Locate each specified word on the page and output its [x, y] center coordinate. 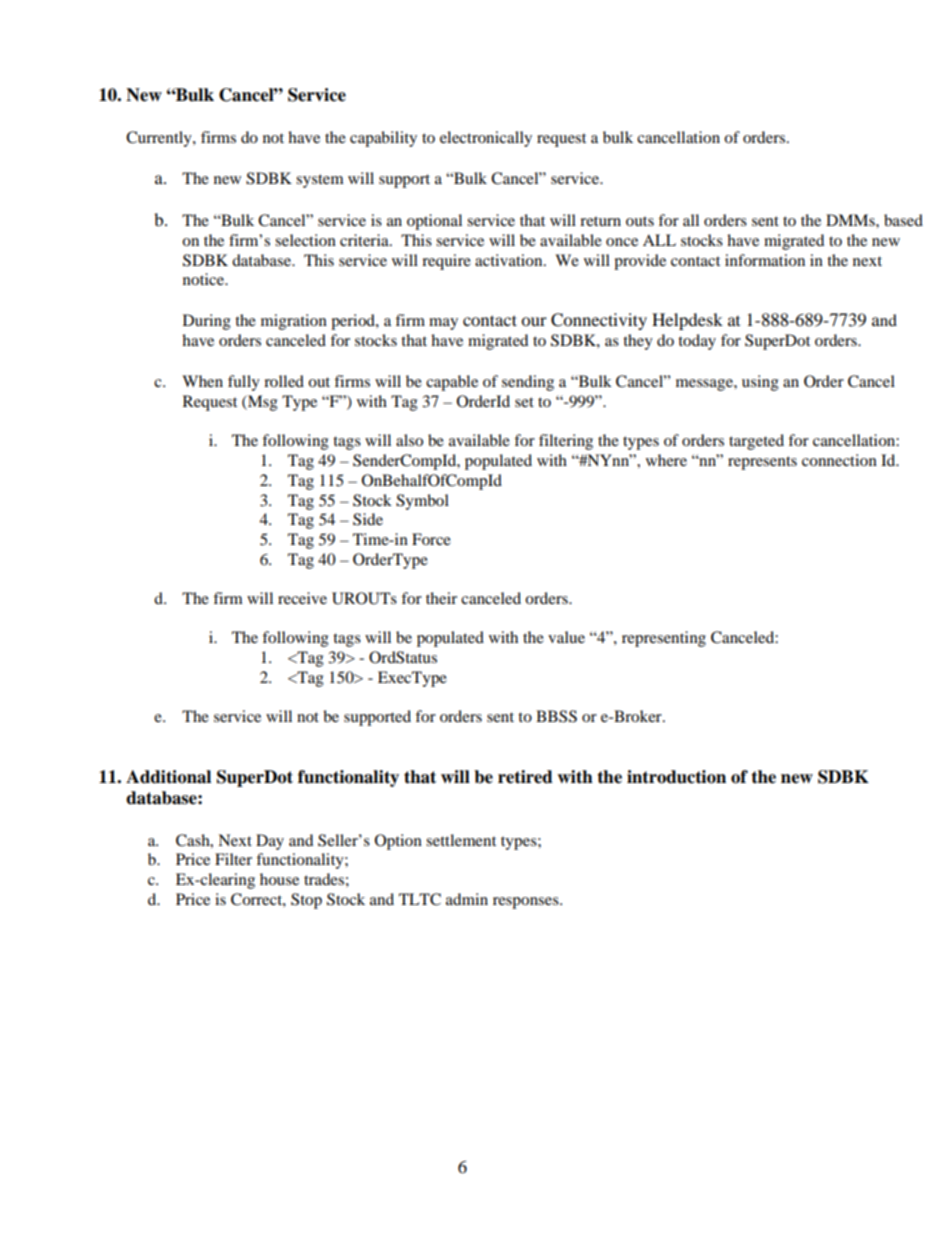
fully [244, 383]
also [409, 440]
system [320, 181]
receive [302, 598]
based [903, 220]
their [441, 598]
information [765, 260]
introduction [676, 777]
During [207, 322]
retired [525, 777]
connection [839, 460]
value [566, 637]
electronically [486, 139]
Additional [168, 777]
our [534, 321]
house [279, 879]
